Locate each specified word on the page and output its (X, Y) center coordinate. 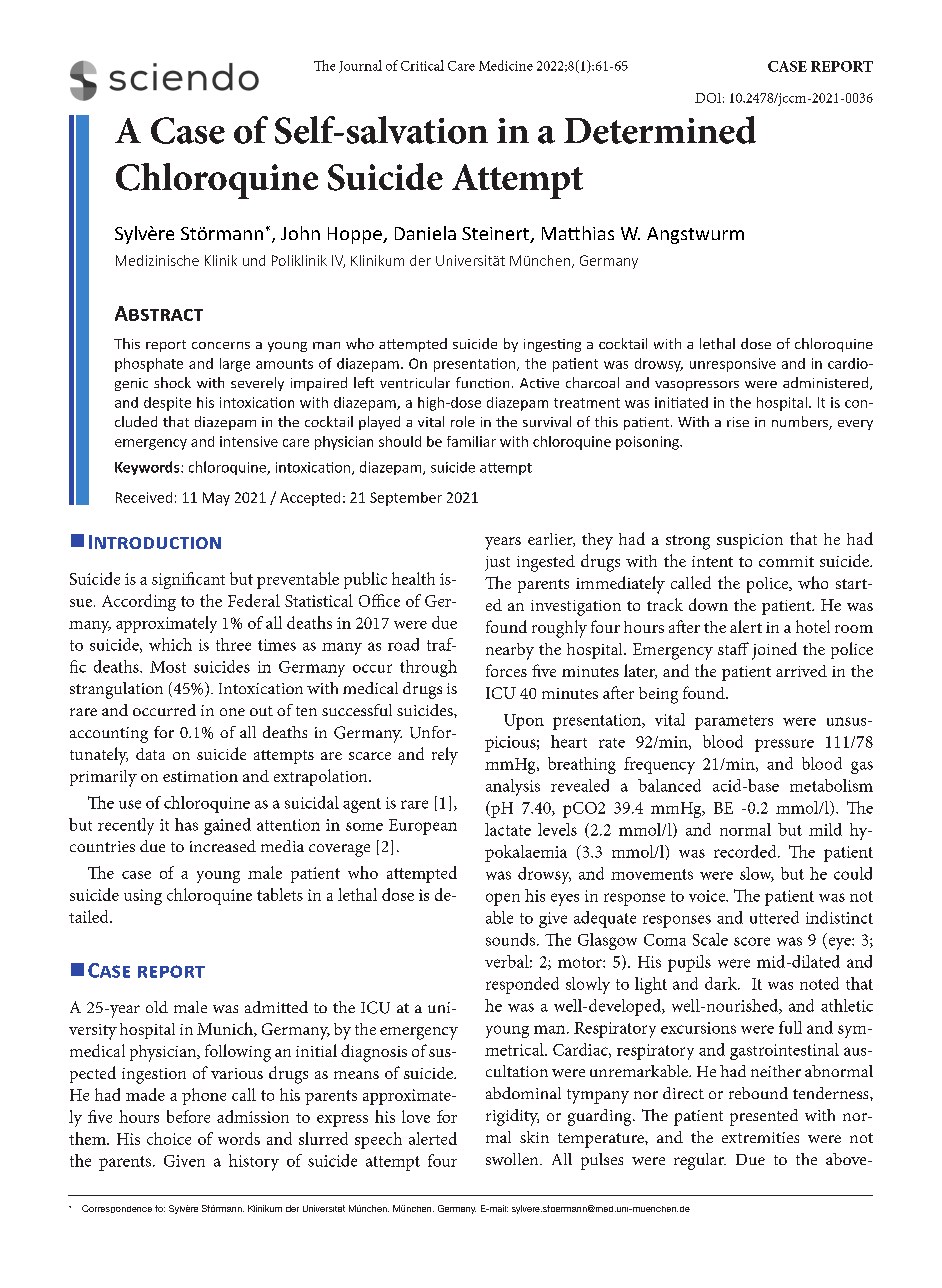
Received (144, 497)
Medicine (506, 65)
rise (738, 422)
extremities (760, 1137)
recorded (746, 851)
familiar (471, 441)
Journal (360, 66)
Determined (660, 130)
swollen (513, 1159)
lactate (508, 829)
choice (169, 1138)
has (186, 824)
